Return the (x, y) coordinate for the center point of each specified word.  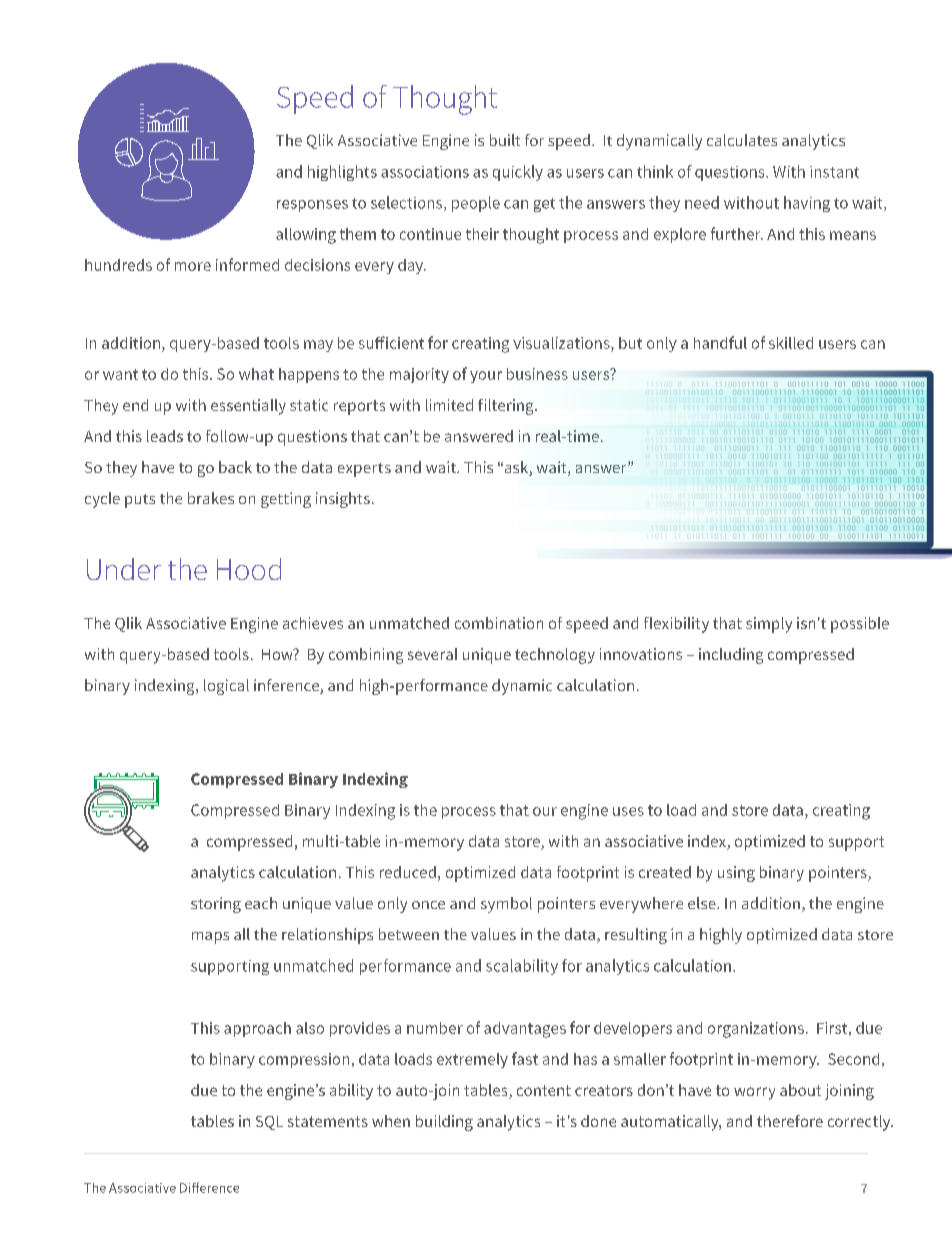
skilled (791, 343)
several (432, 654)
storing (216, 905)
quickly (518, 173)
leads (165, 436)
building (444, 1123)
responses (312, 206)
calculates (742, 140)
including (731, 656)
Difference (209, 1187)
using (736, 874)
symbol (506, 905)
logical (226, 687)
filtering (507, 407)
